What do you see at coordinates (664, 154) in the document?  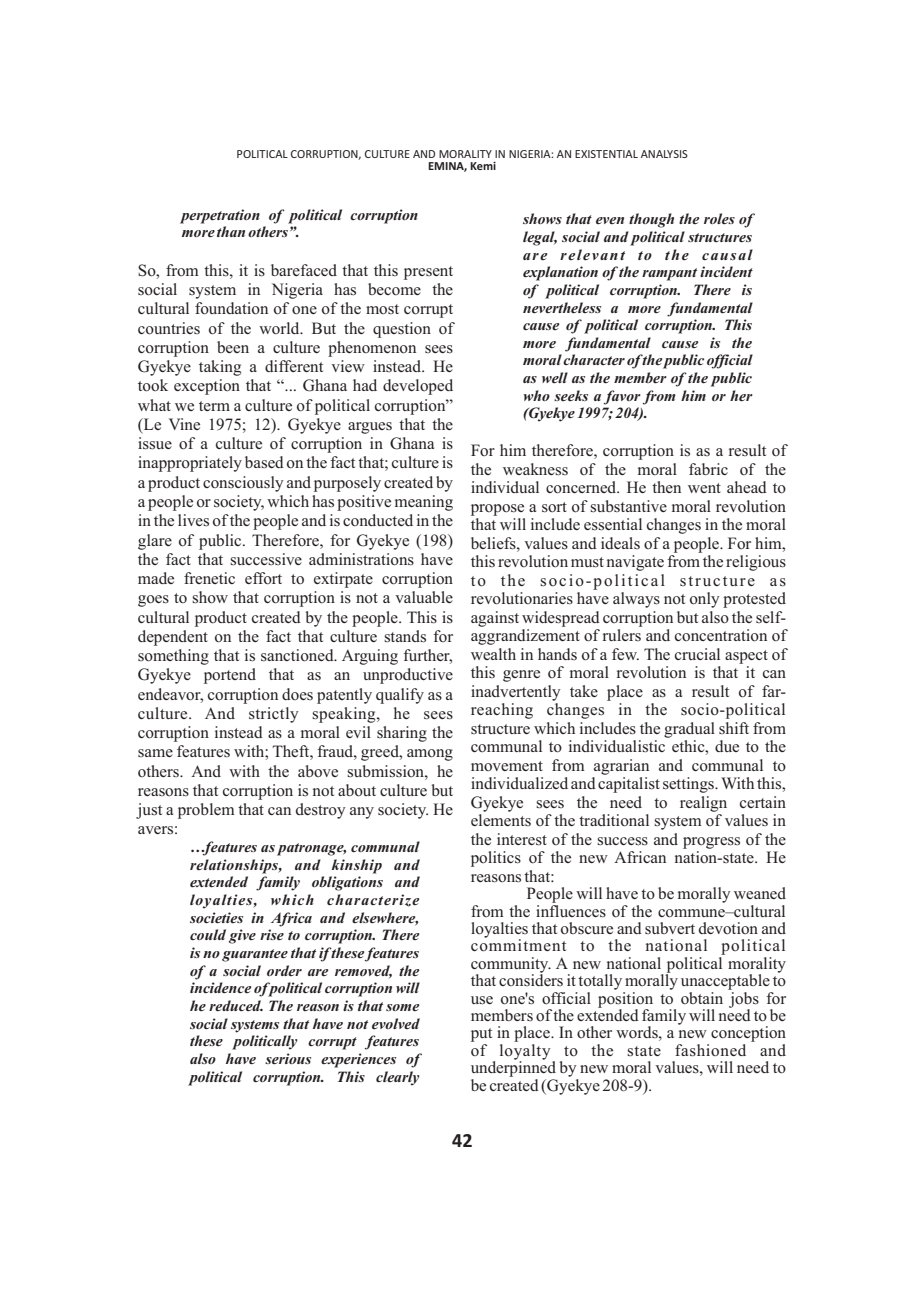 I see `ANALYSIS` at bounding box center [664, 154].
